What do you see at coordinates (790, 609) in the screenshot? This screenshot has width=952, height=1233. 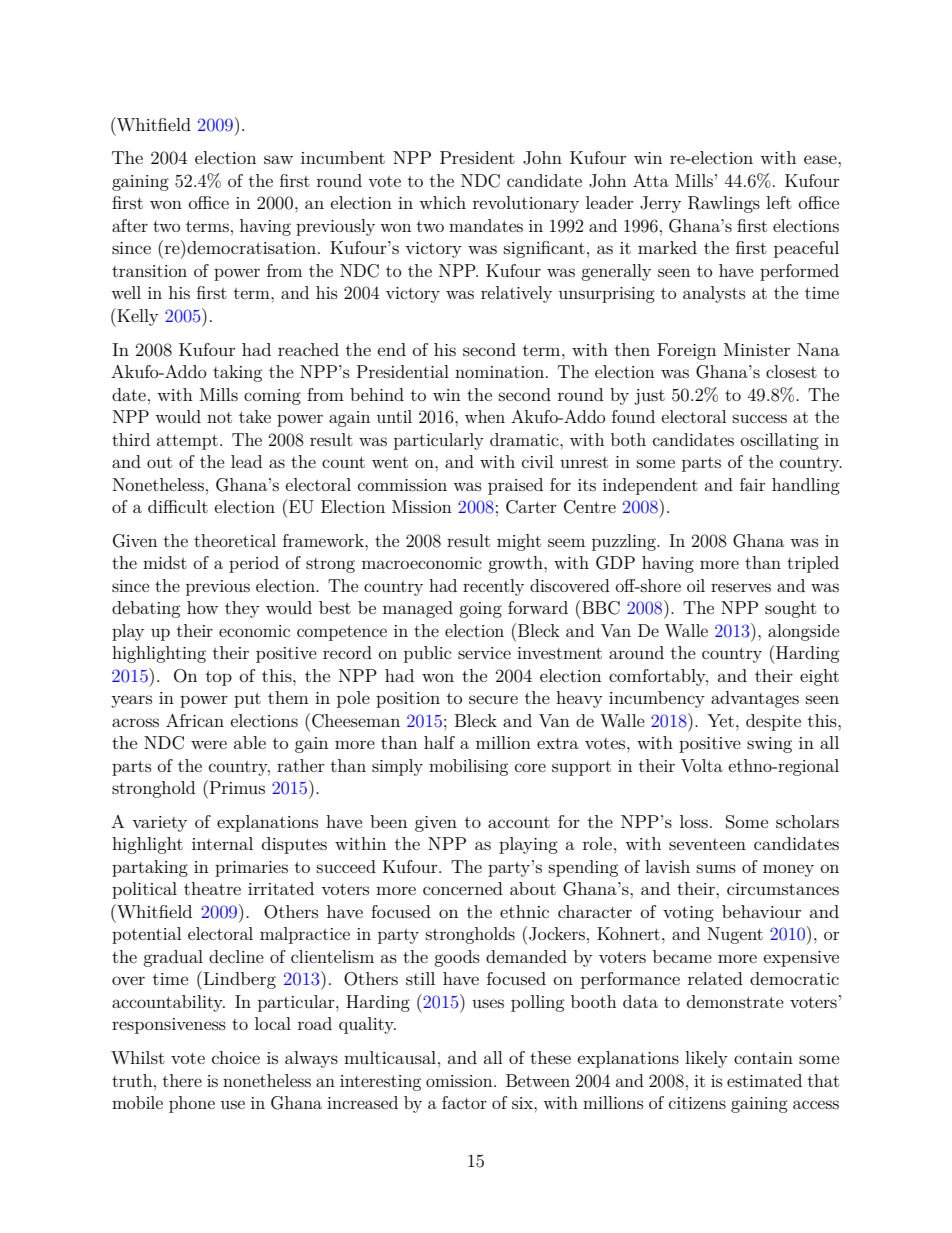 I see `sought` at bounding box center [790, 609].
